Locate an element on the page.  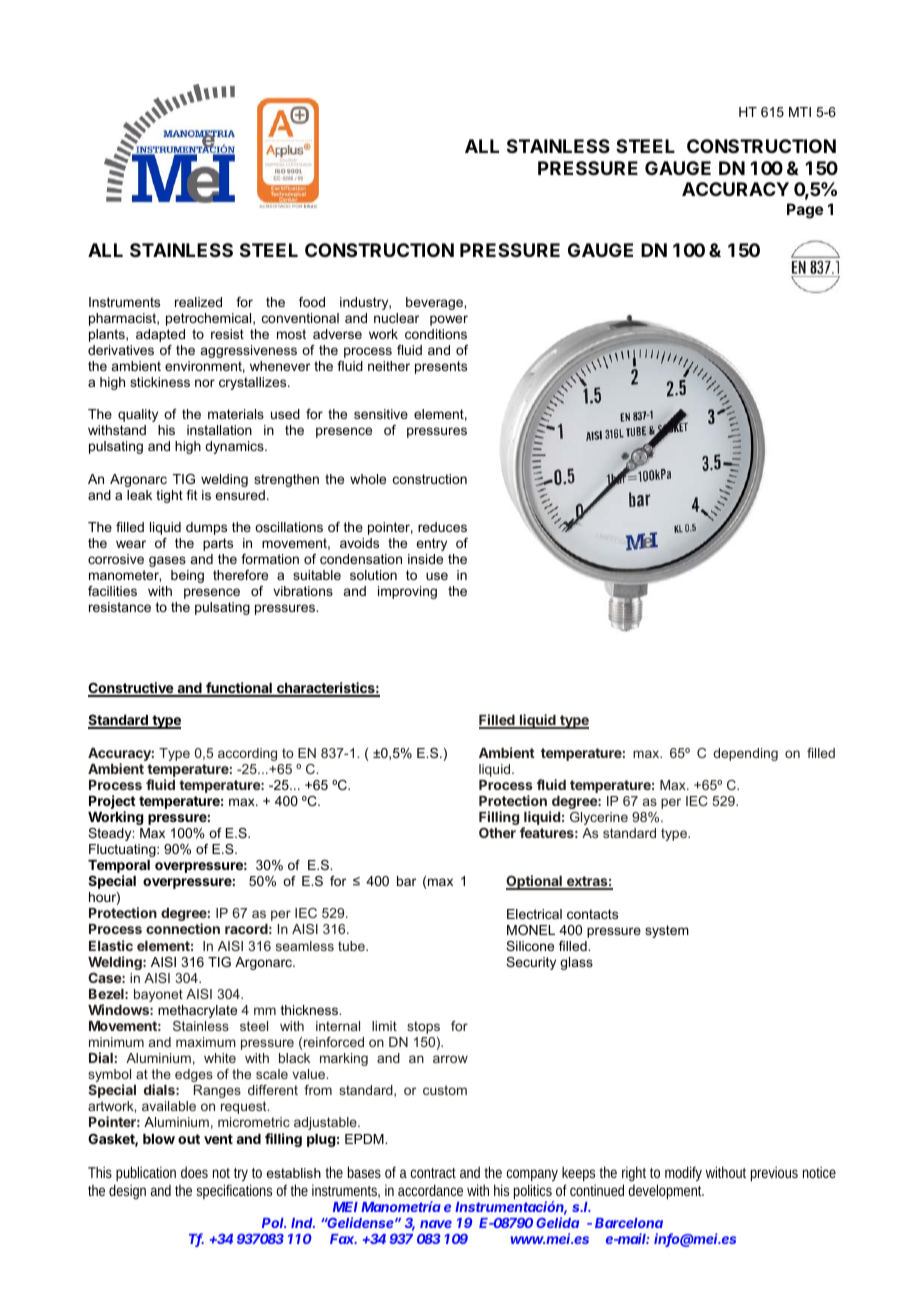
depending is located at coordinates (745, 754).
